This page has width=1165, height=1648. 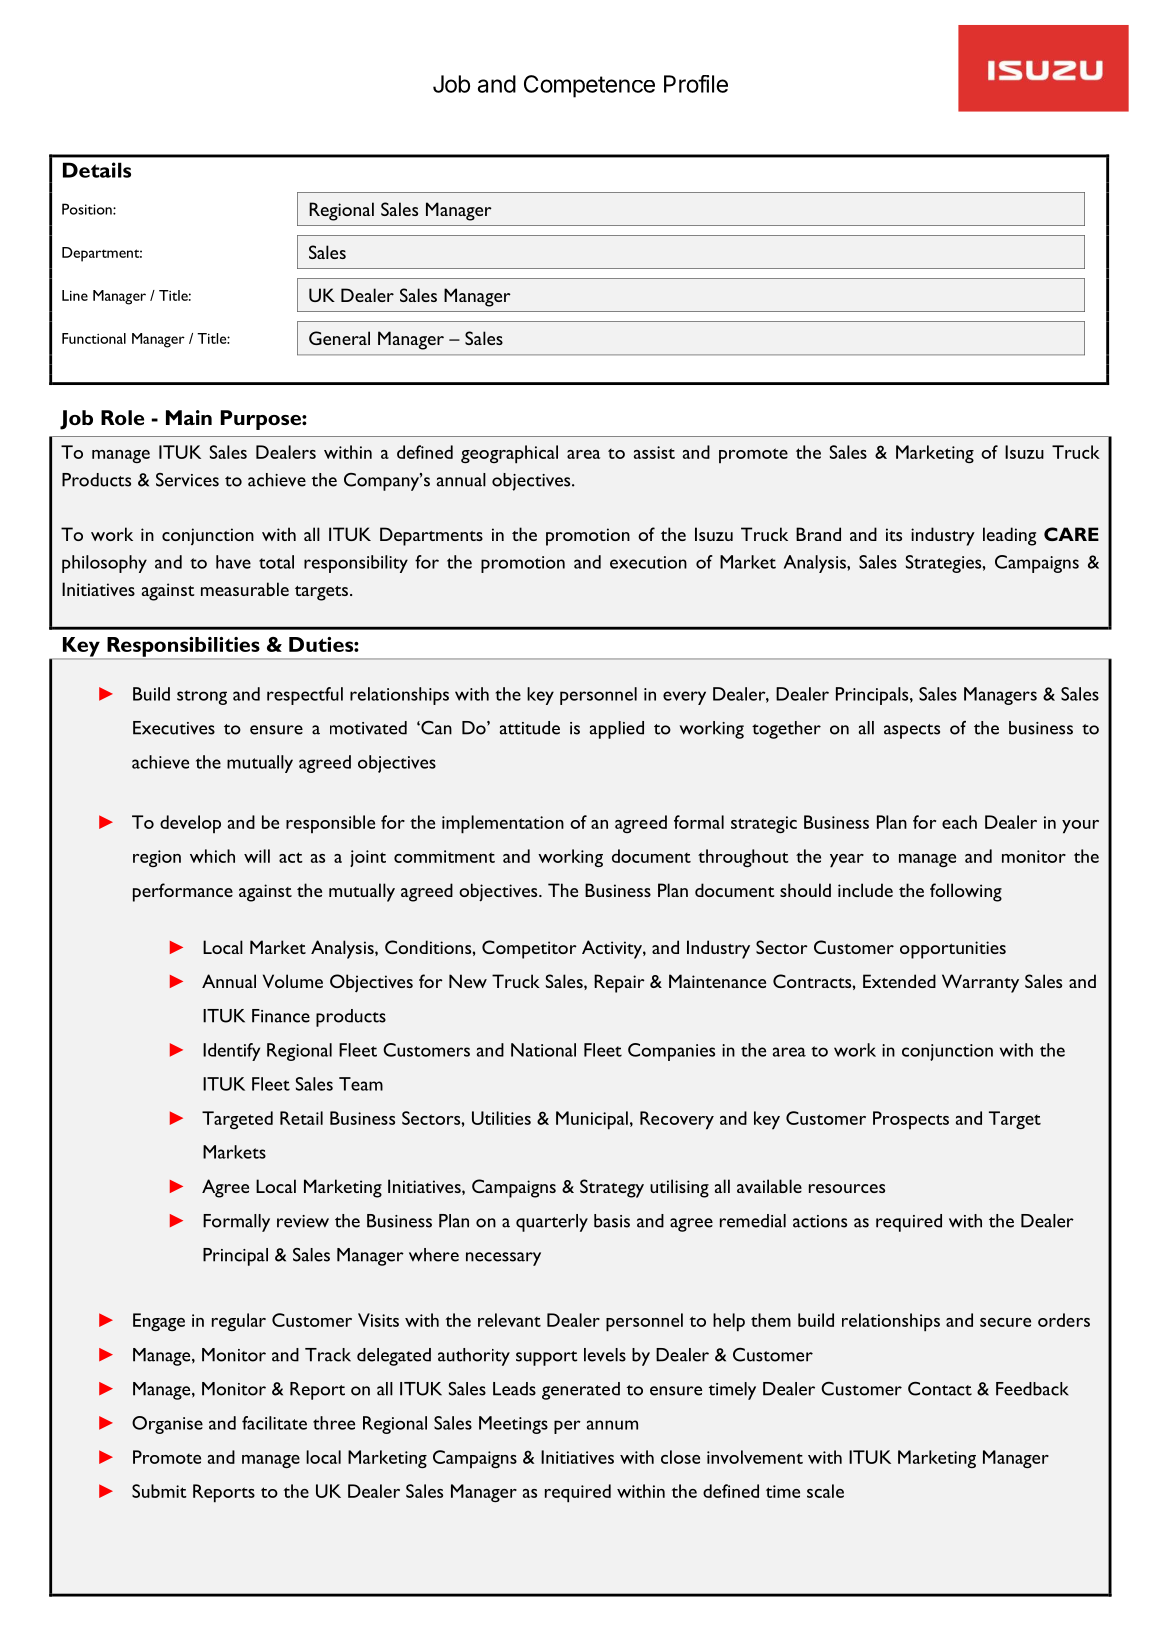 What do you see at coordinates (980, 983) in the page?
I see `Warranty` at bounding box center [980, 983].
